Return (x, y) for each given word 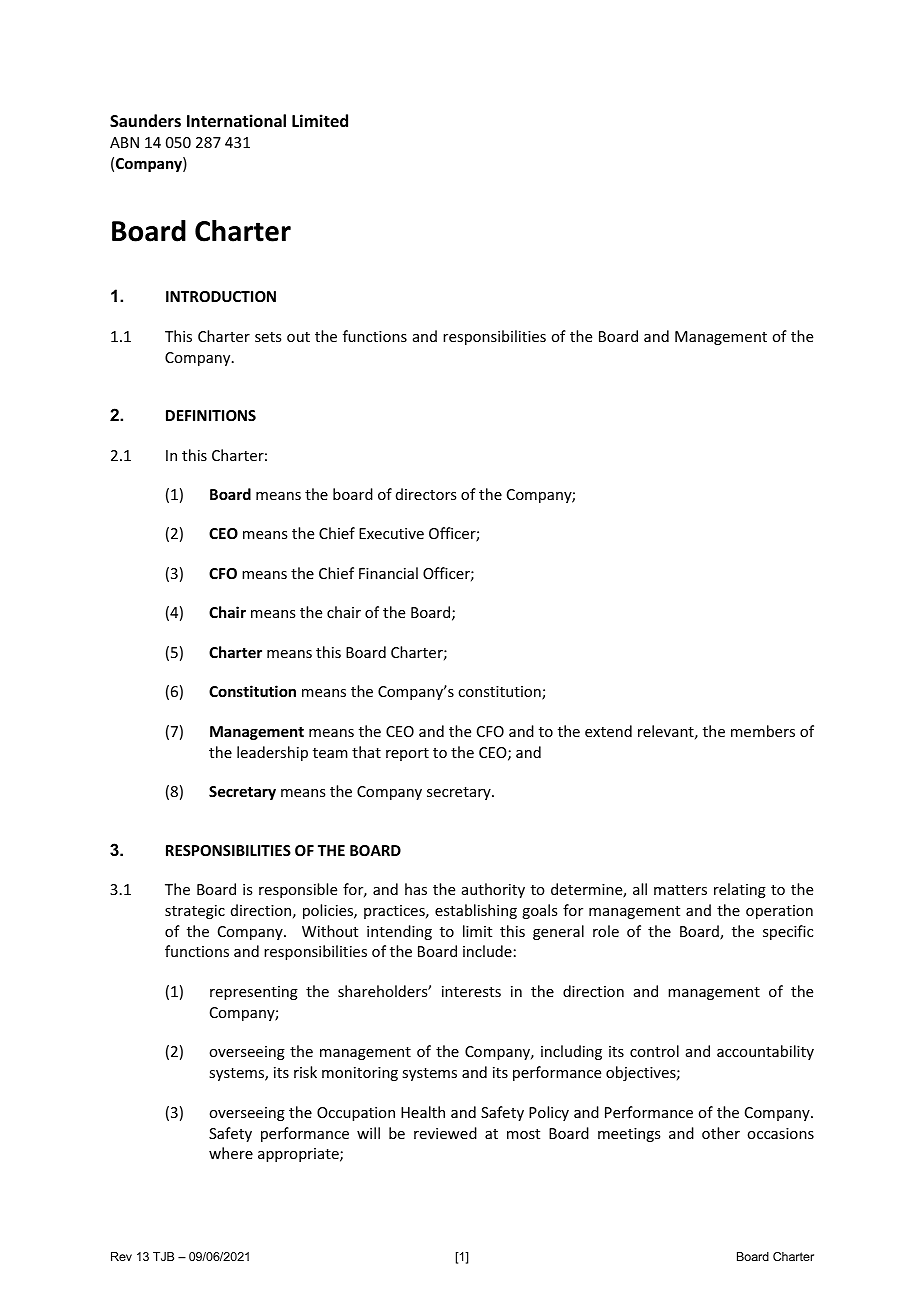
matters (680, 890)
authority (493, 890)
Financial (388, 573)
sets (268, 337)
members (763, 731)
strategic (195, 912)
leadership (272, 753)
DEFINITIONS (211, 415)
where (231, 1153)
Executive (391, 533)
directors (426, 494)
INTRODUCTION (221, 296)
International (236, 121)
